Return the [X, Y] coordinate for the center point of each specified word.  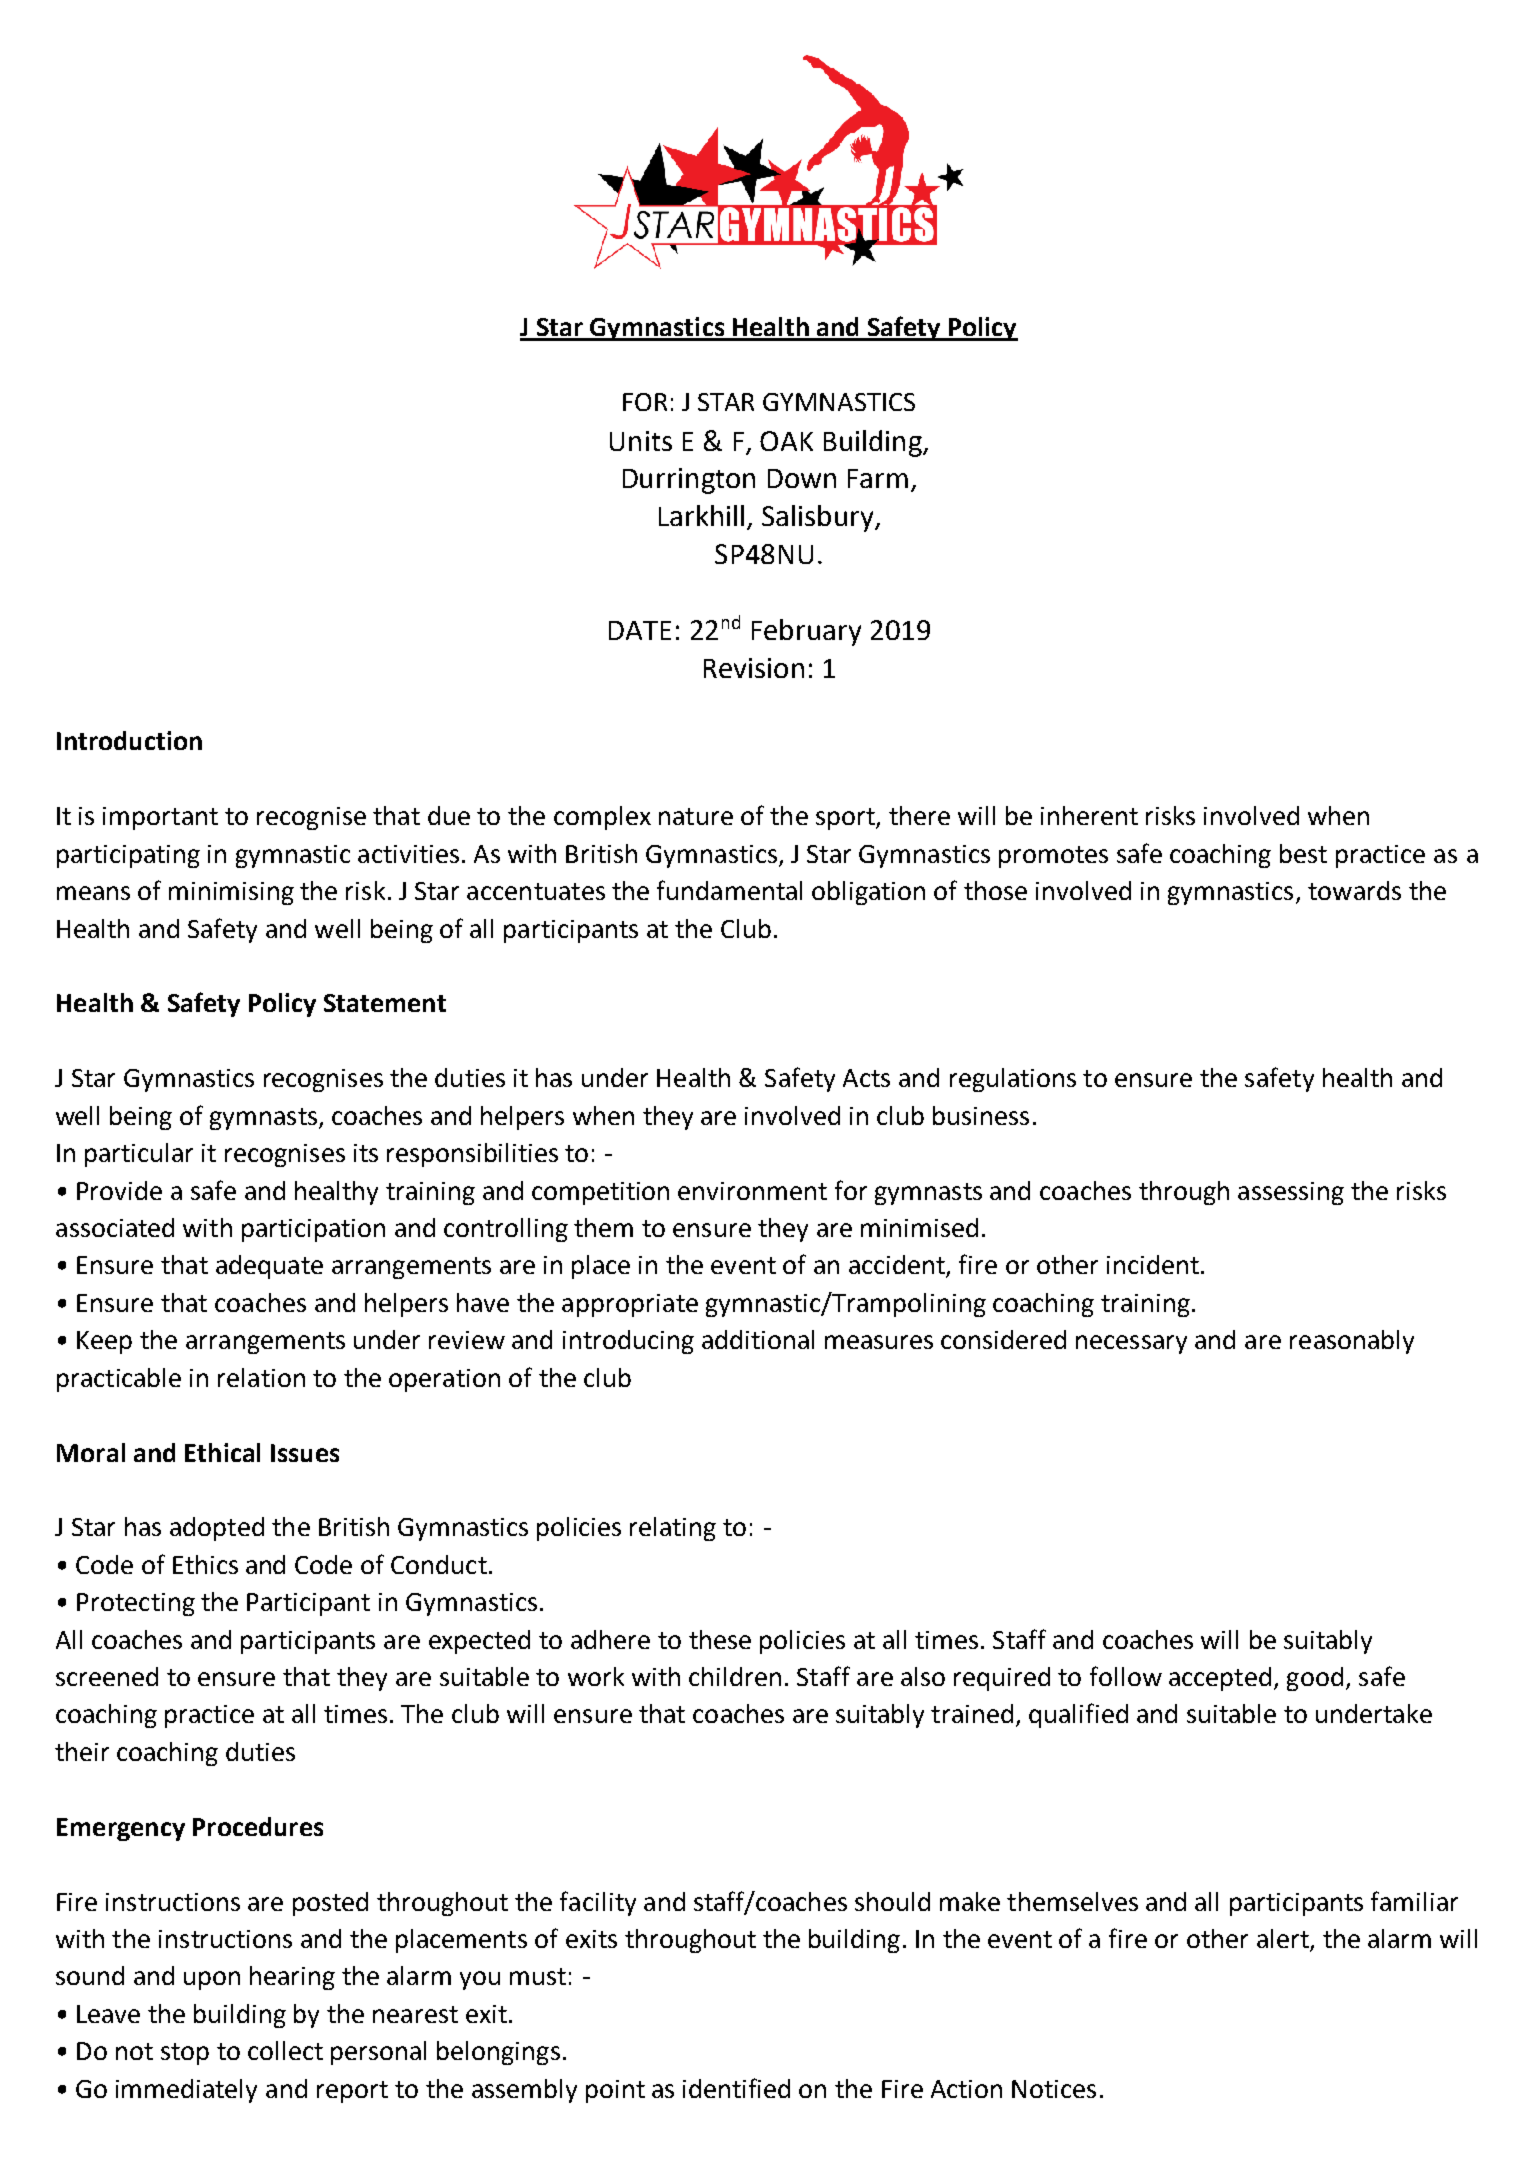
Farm [878, 478]
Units [641, 441]
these [720, 1639]
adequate [269, 1267]
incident [1153, 1264]
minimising [231, 893]
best [1303, 853]
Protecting [136, 1604]
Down [802, 478]
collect [285, 2050]
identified [736, 2088]
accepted [1220, 1679]
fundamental [729, 890]
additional [758, 1339]
